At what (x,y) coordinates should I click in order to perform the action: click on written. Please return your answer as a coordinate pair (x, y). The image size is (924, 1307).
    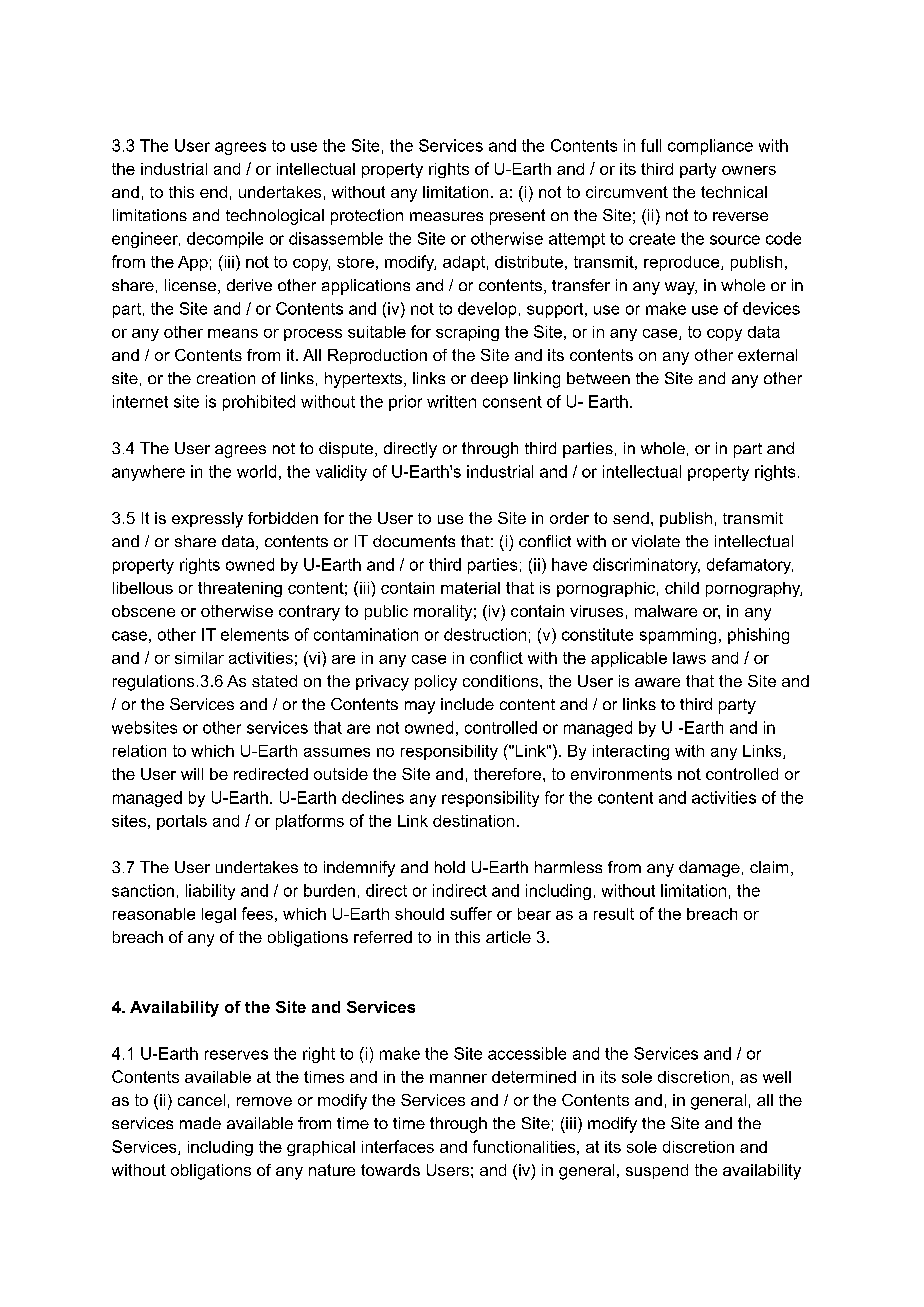
    Looking at the image, I should click on (451, 401).
